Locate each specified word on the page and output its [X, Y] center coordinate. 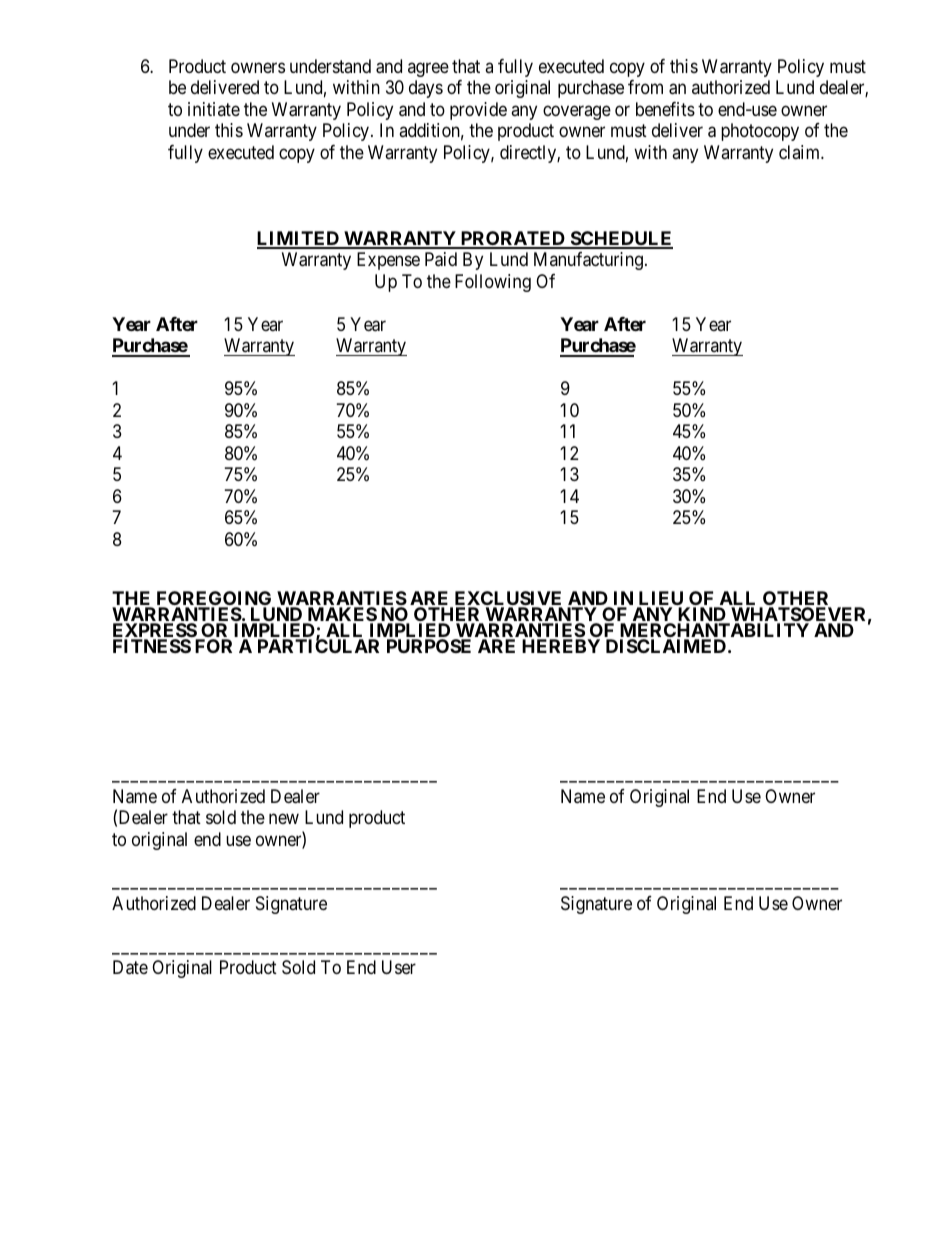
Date [130, 967]
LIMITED [299, 239]
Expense [388, 261]
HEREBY [561, 646]
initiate [214, 109]
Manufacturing [588, 261]
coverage [577, 112]
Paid [441, 259]
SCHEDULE [620, 239]
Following [493, 283]
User [399, 967]
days [426, 89]
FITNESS [152, 646]
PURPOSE [429, 646]
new [284, 818]
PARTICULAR [318, 645]
